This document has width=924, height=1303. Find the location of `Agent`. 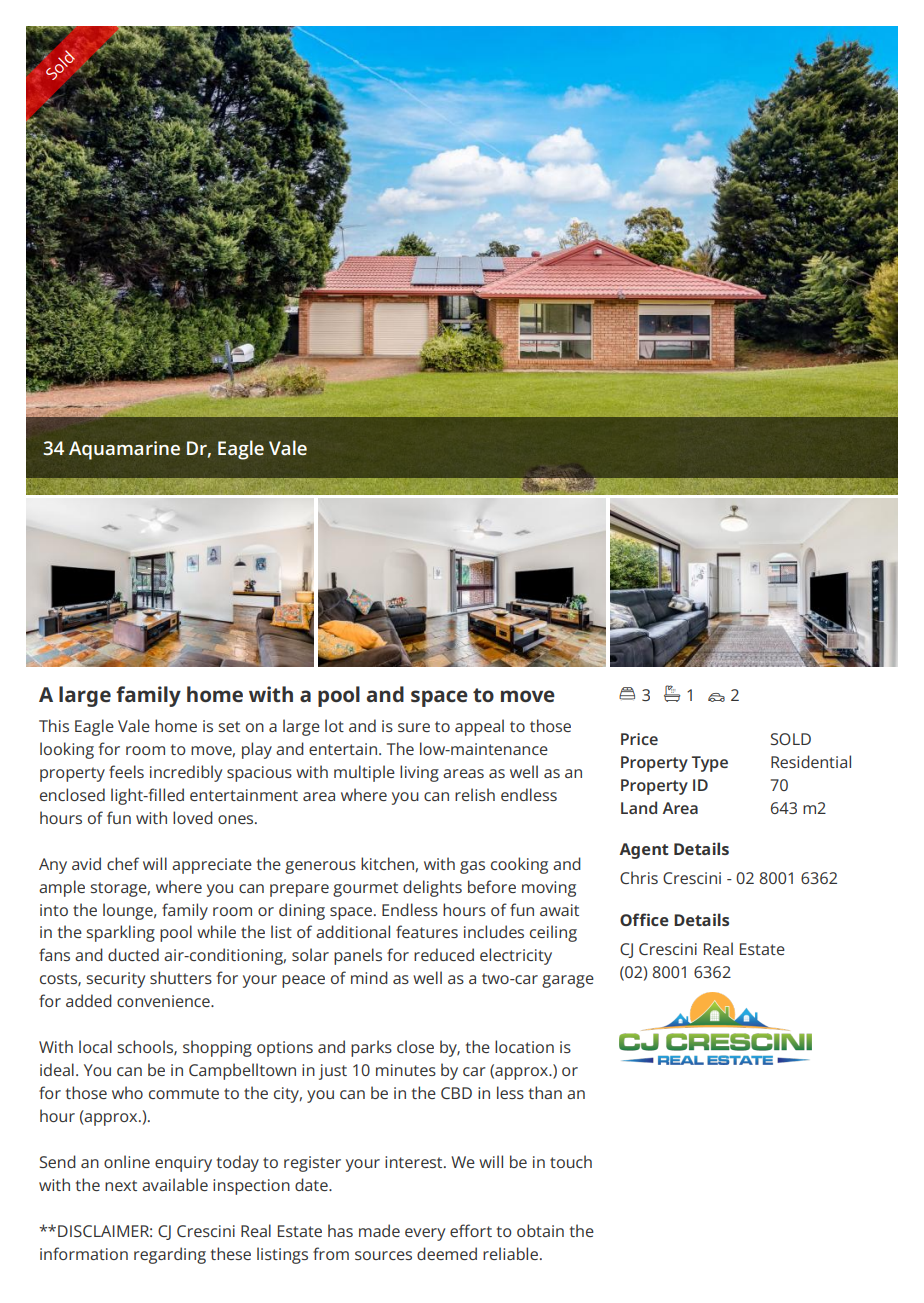

Agent is located at coordinates (644, 851).
